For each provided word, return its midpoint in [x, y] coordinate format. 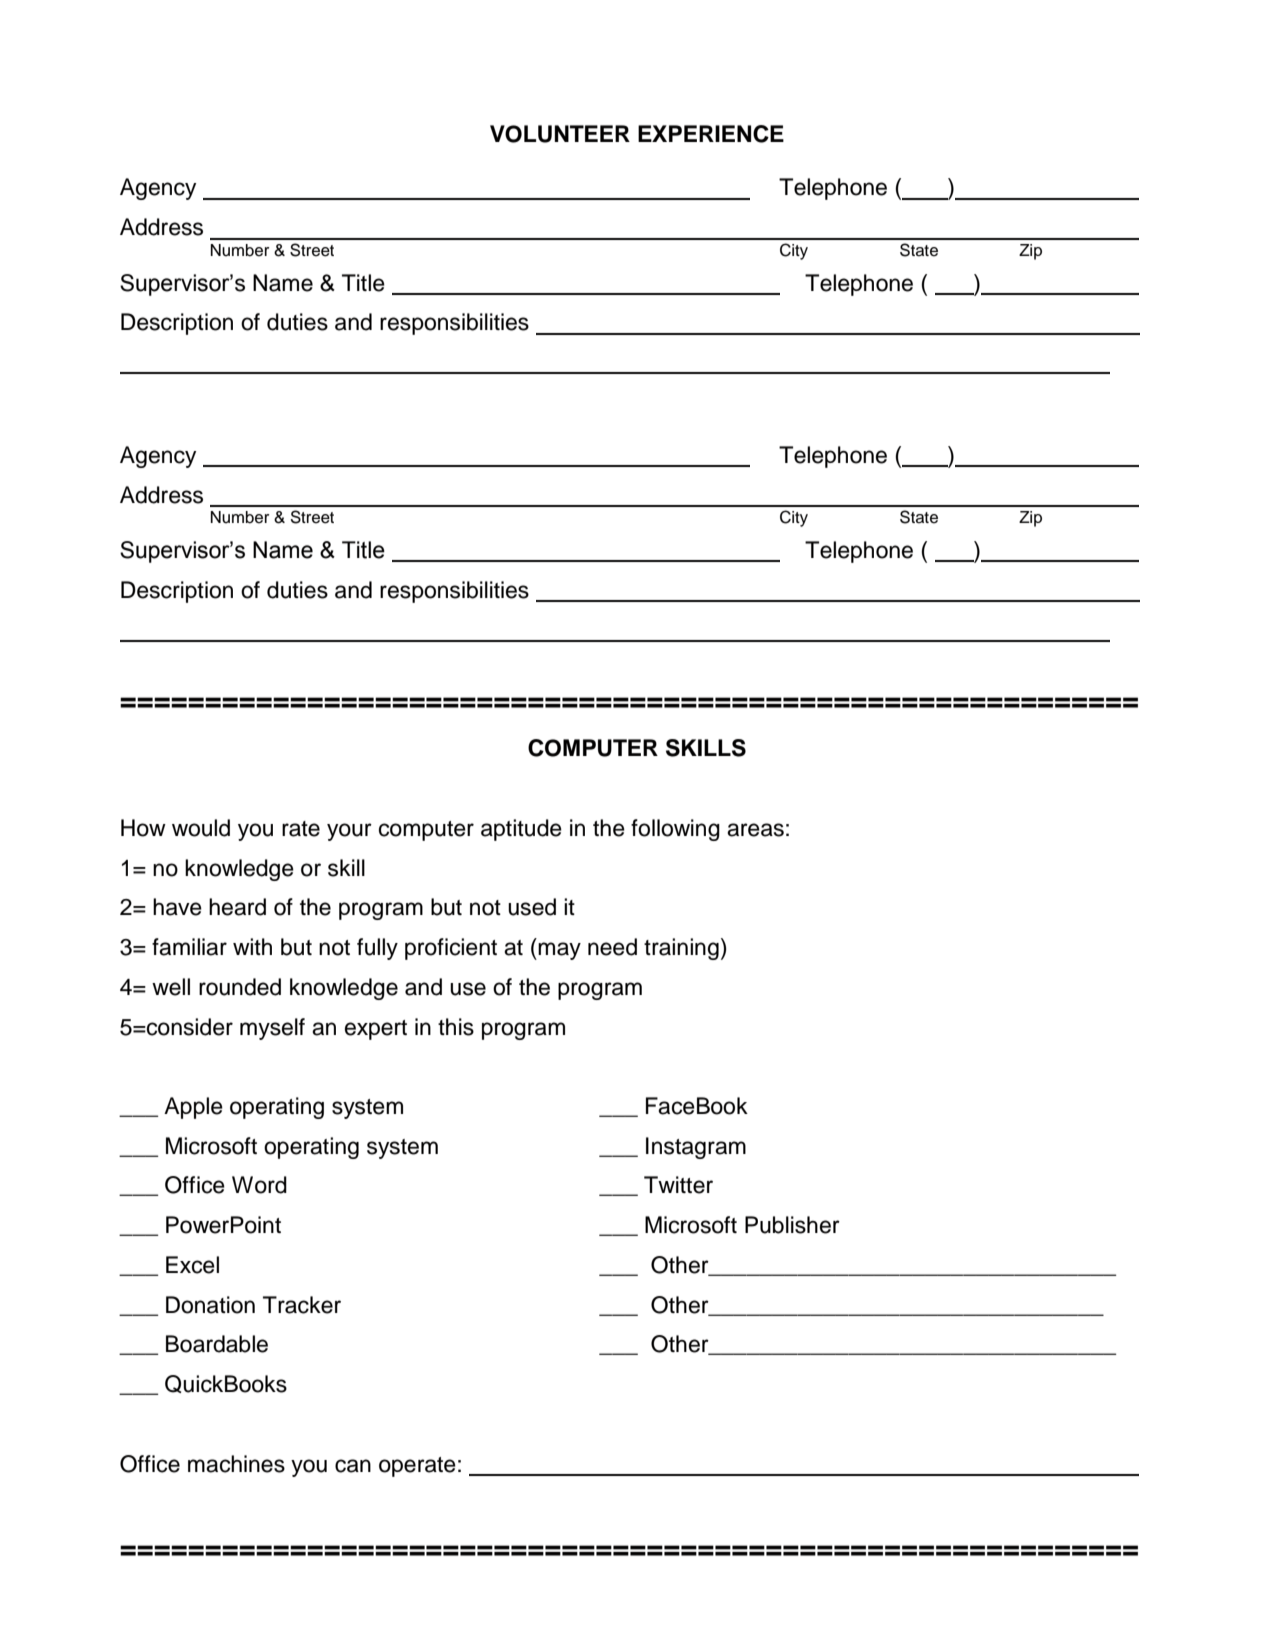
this [456, 1027]
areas [755, 830]
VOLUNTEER [560, 134]
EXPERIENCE [711, 134]
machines [236, 1464]
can [353, 1466]
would [201, 828]
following [675, 830]
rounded [240, 987]
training [681, 949]
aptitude [521, 830]
